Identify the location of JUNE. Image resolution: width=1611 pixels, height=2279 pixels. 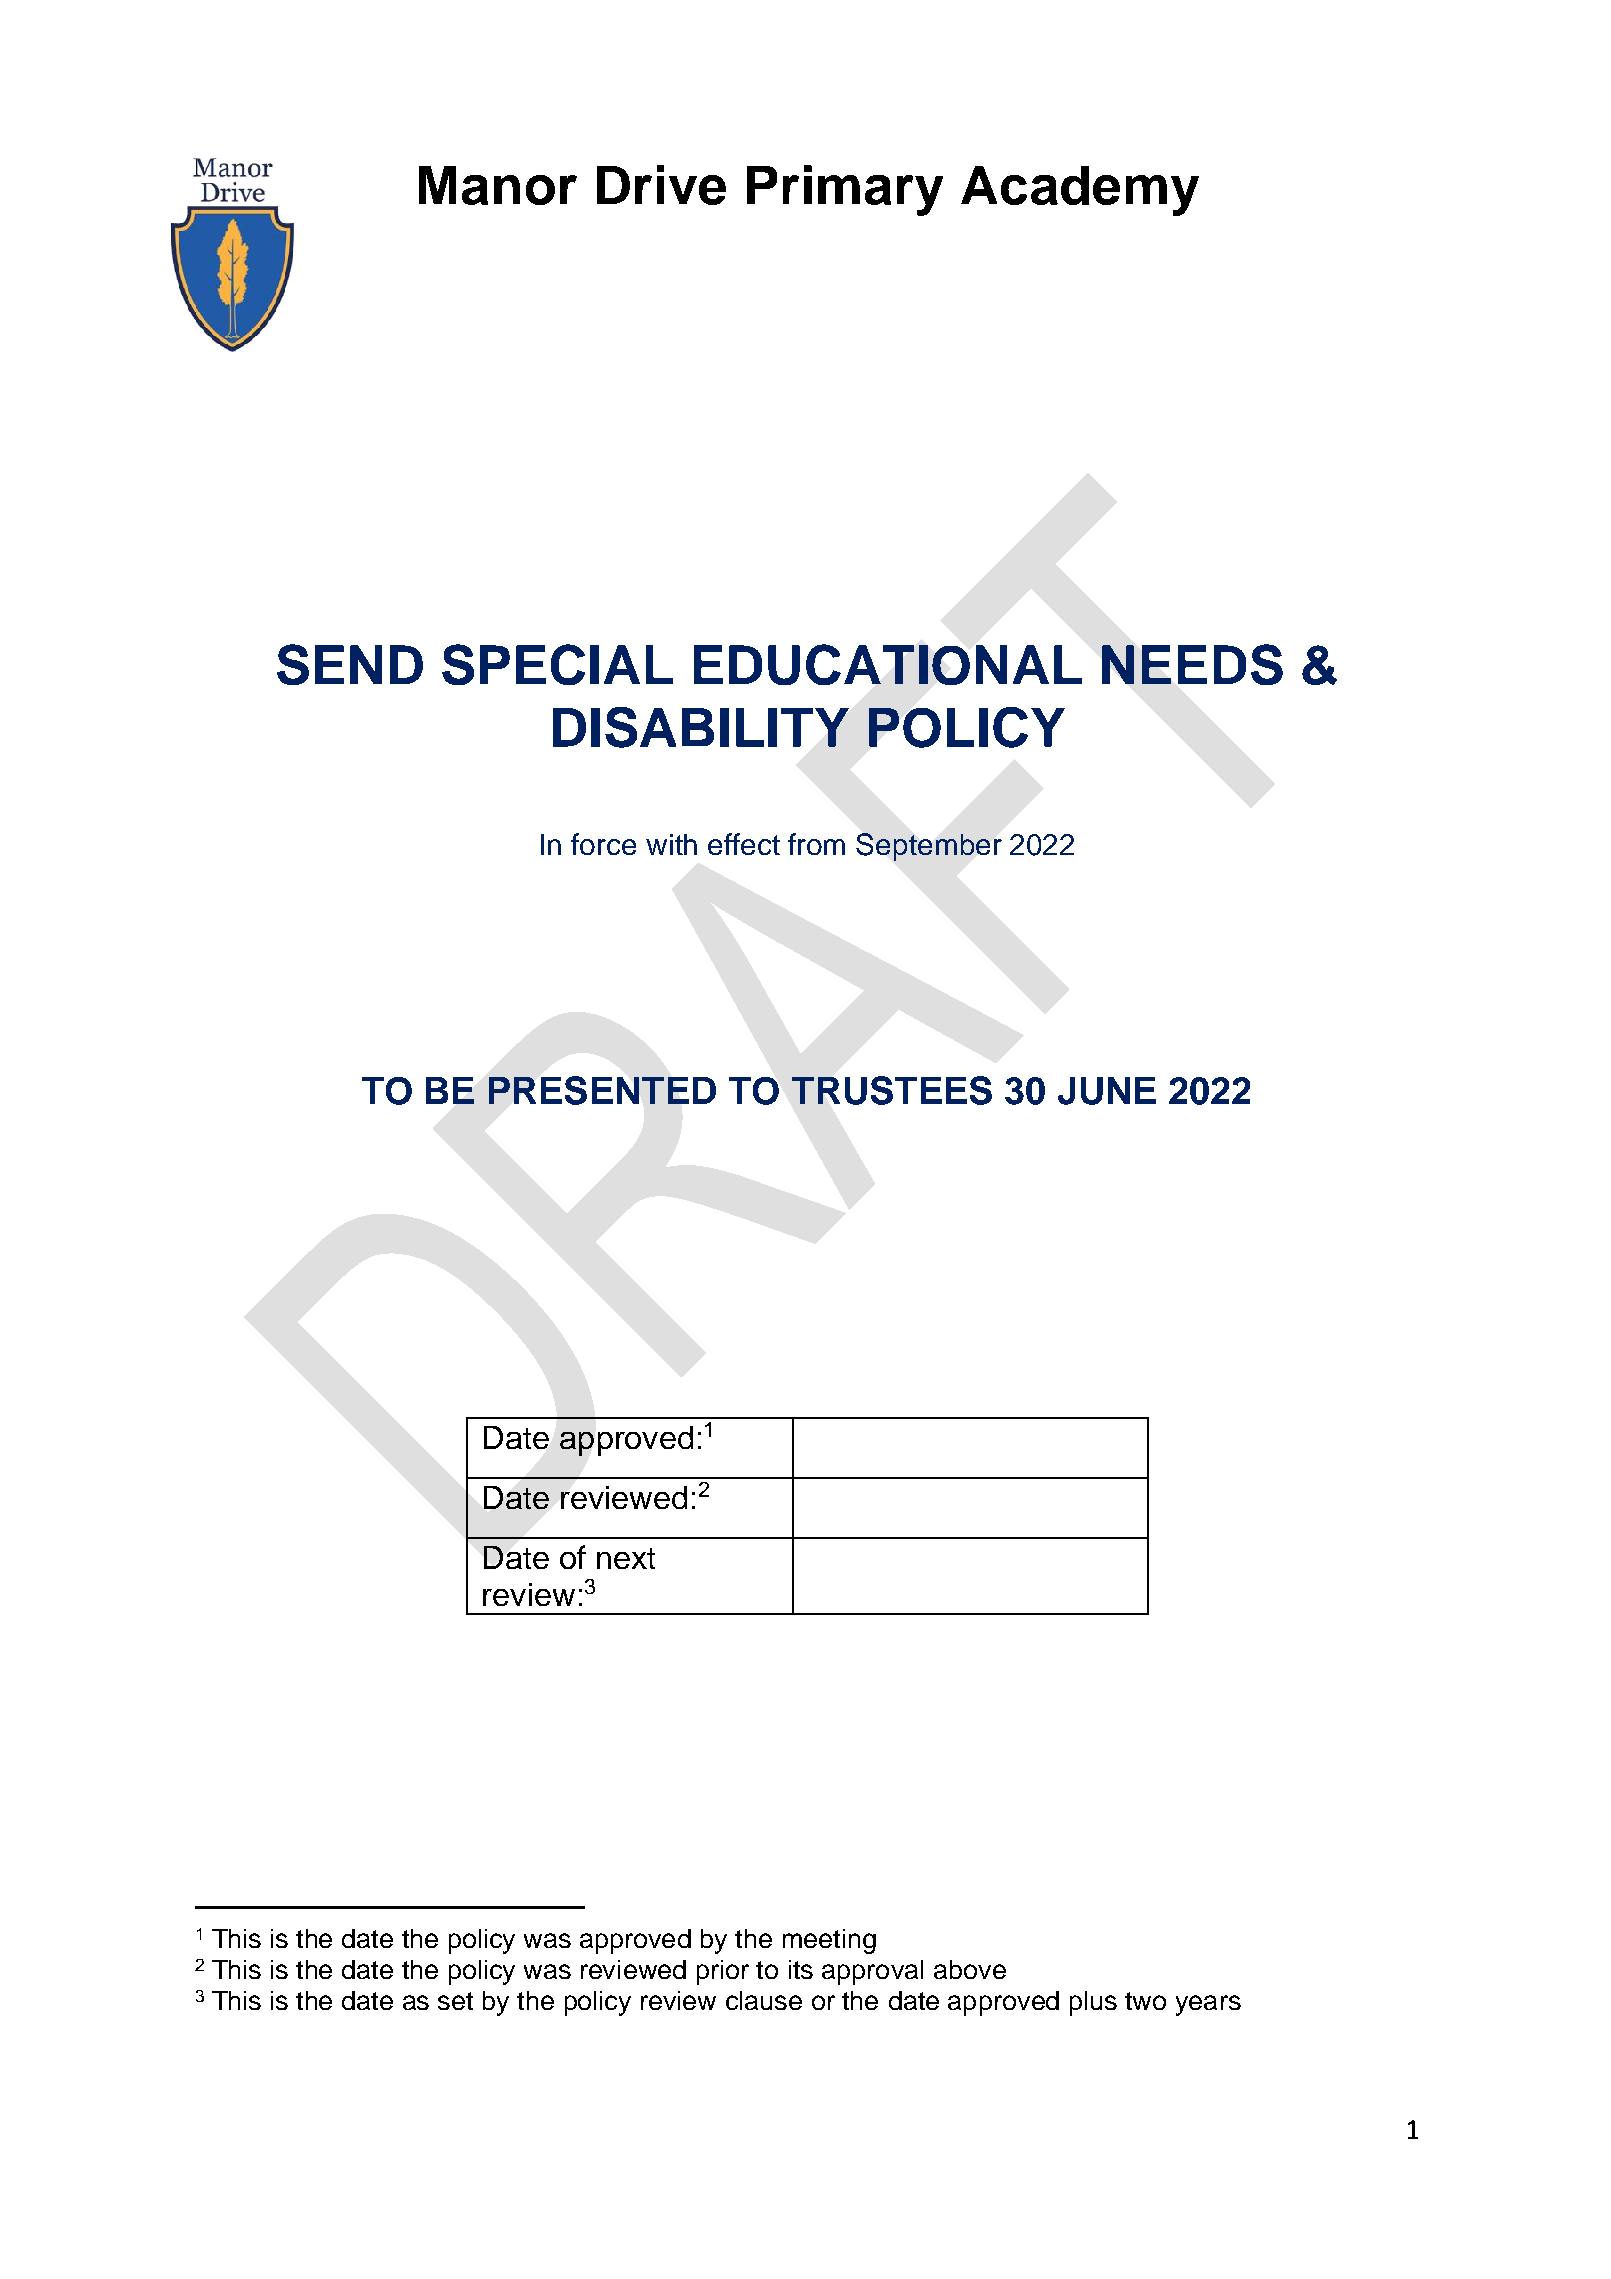
(1107, 1091).
